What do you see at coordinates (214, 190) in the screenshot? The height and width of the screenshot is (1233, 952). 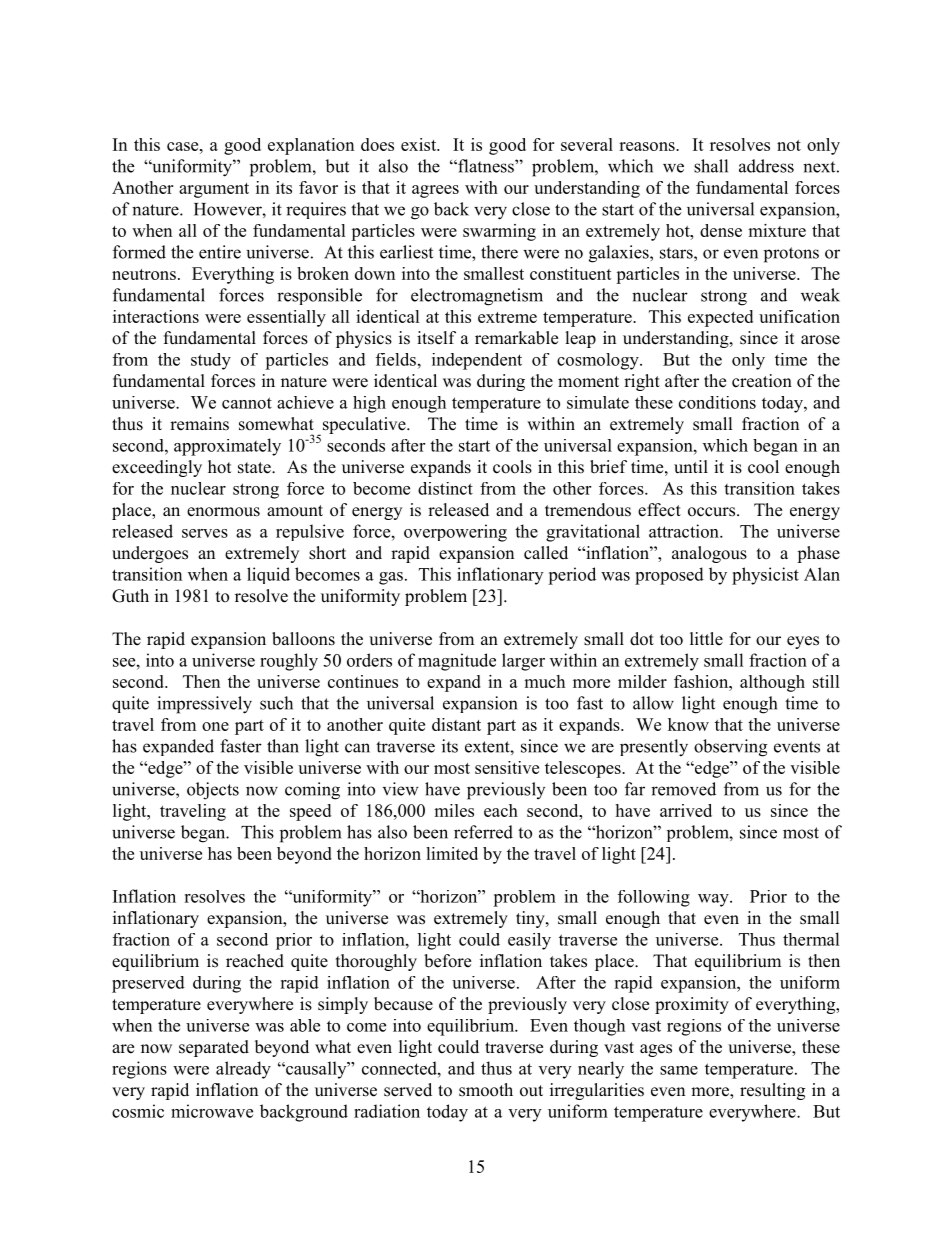 I see `argument` at bounding box center [214, 190].
